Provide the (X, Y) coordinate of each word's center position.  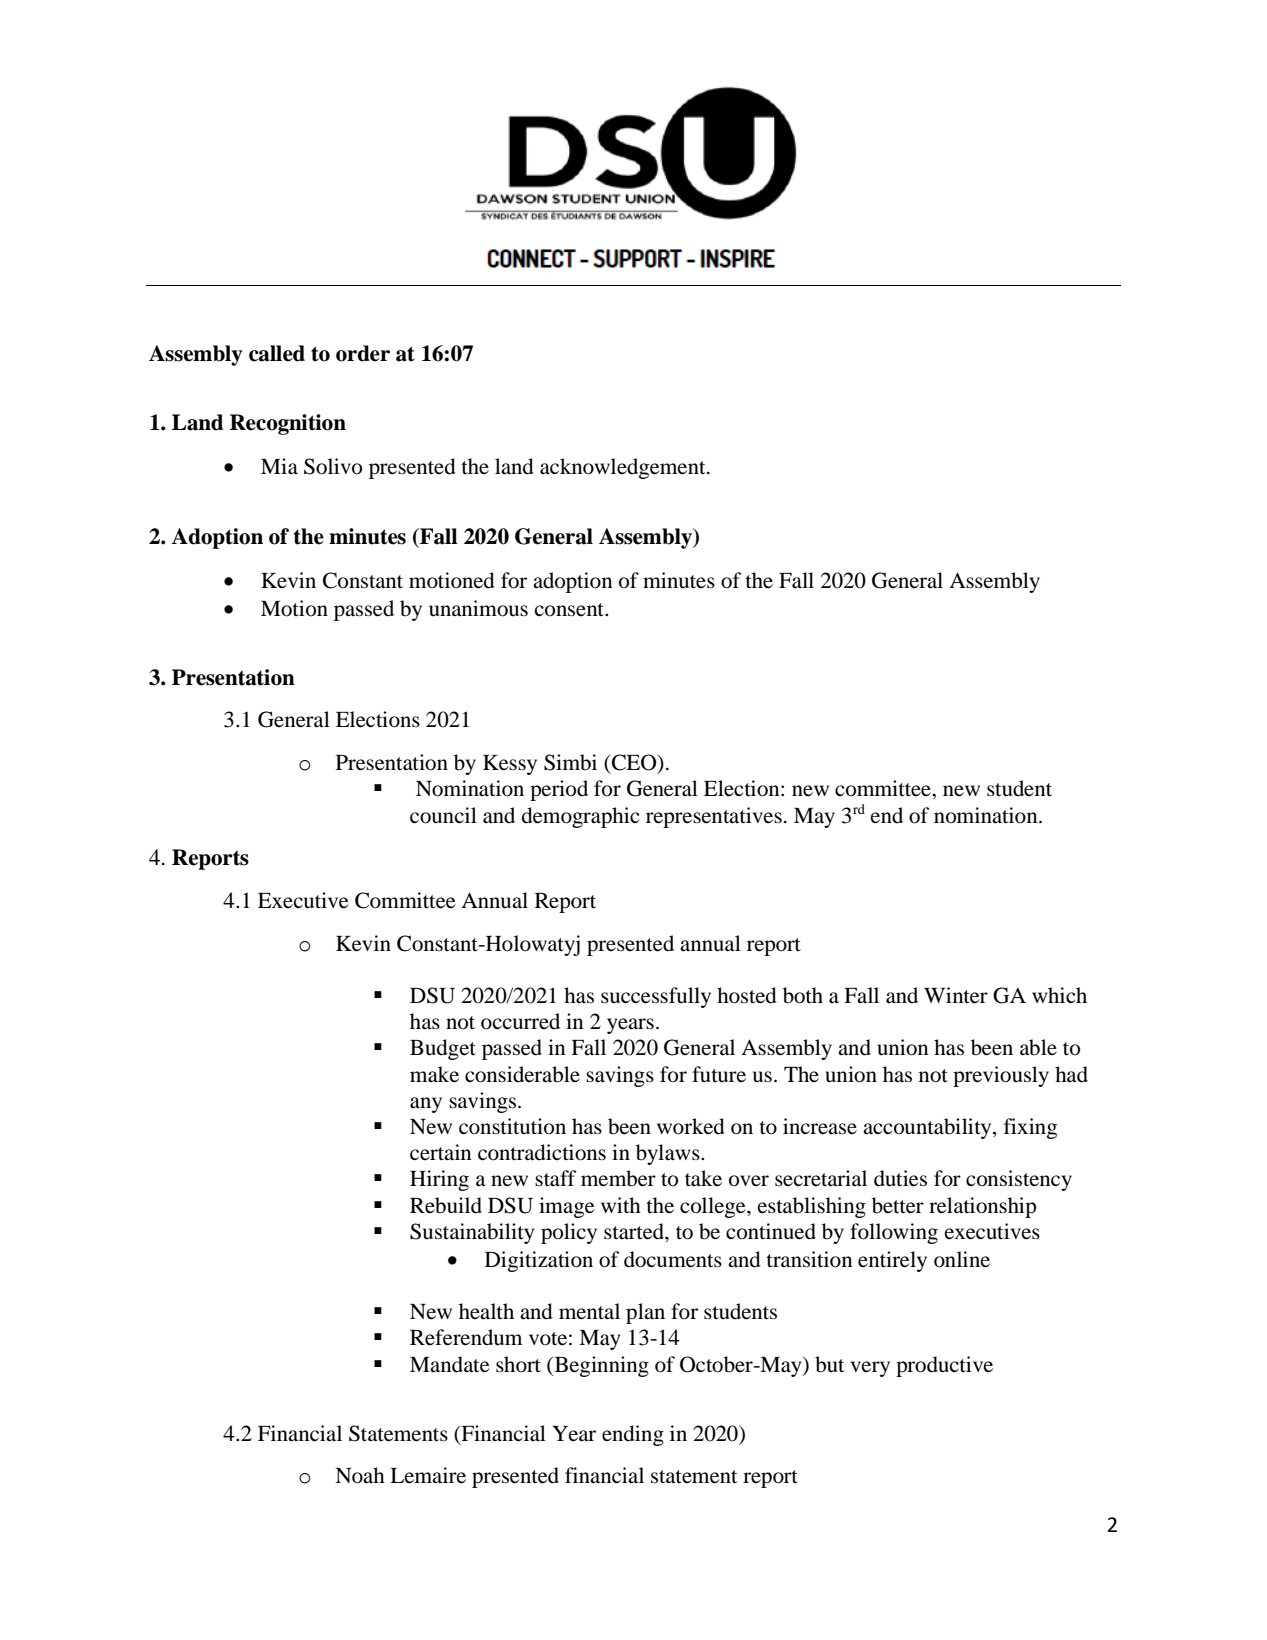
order (363, 353)
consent (570, 610)
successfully (656, 997)
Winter (956, 995)
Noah (360, 1475)
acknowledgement (624, 468)
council (443, 815)
